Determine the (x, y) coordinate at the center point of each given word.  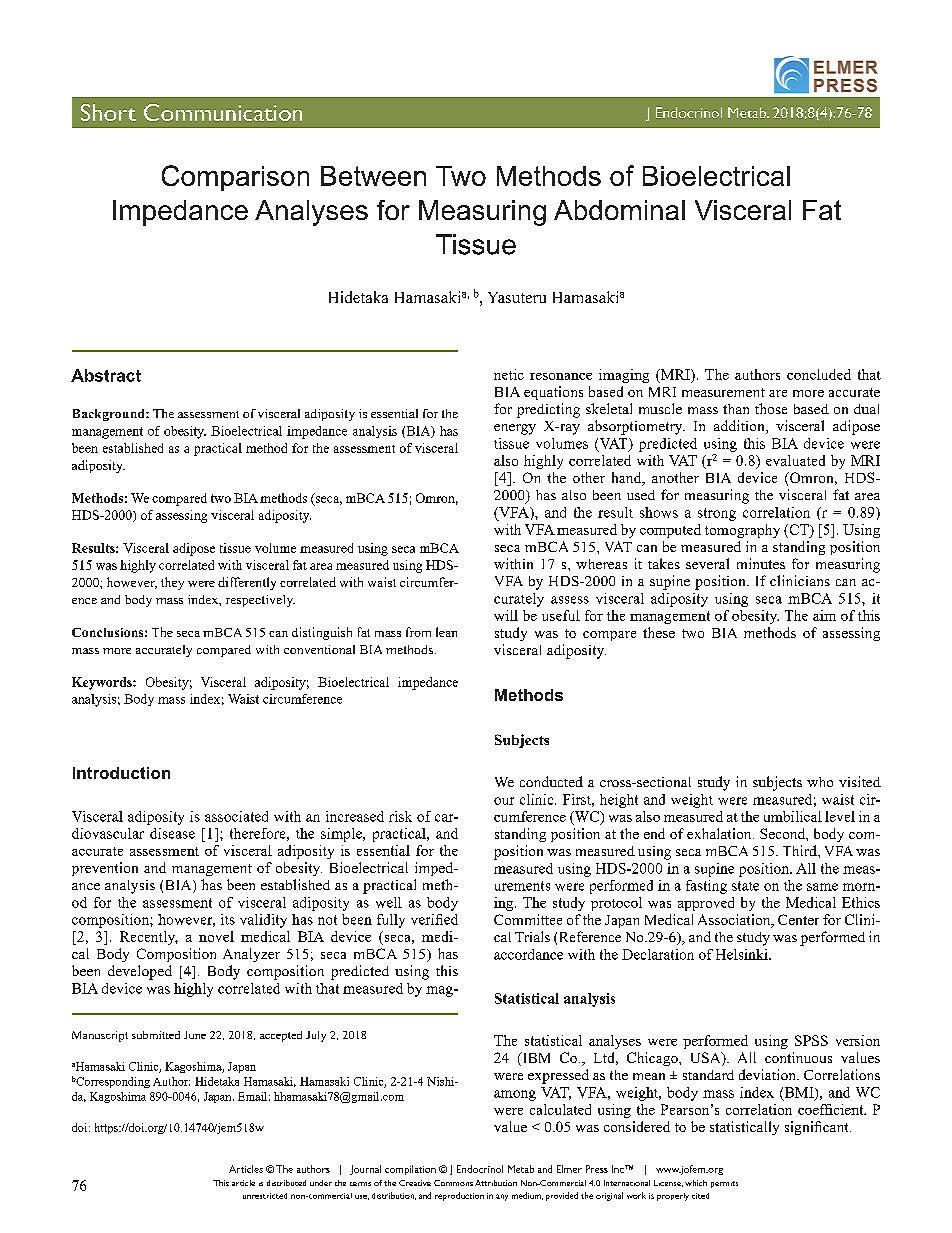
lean (446, 632)
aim (824, 615)
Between (373, 176)
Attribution (496, 1183)
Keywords (103, 683)
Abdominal (619, 210)
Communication (223, 112)
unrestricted (265, 1196)
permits (724, 1184)
